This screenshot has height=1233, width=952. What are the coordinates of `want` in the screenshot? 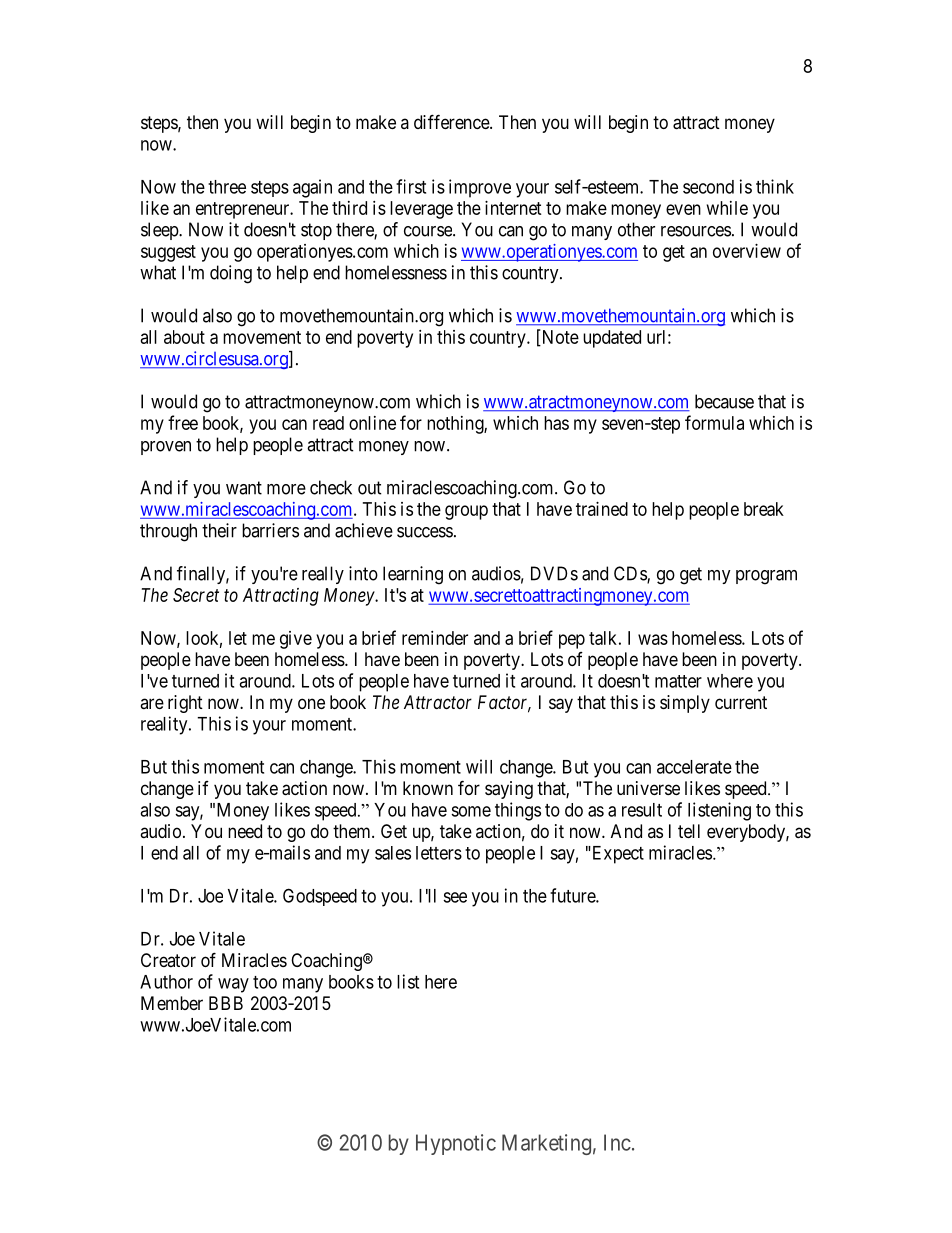 It's located at (244, 488).
